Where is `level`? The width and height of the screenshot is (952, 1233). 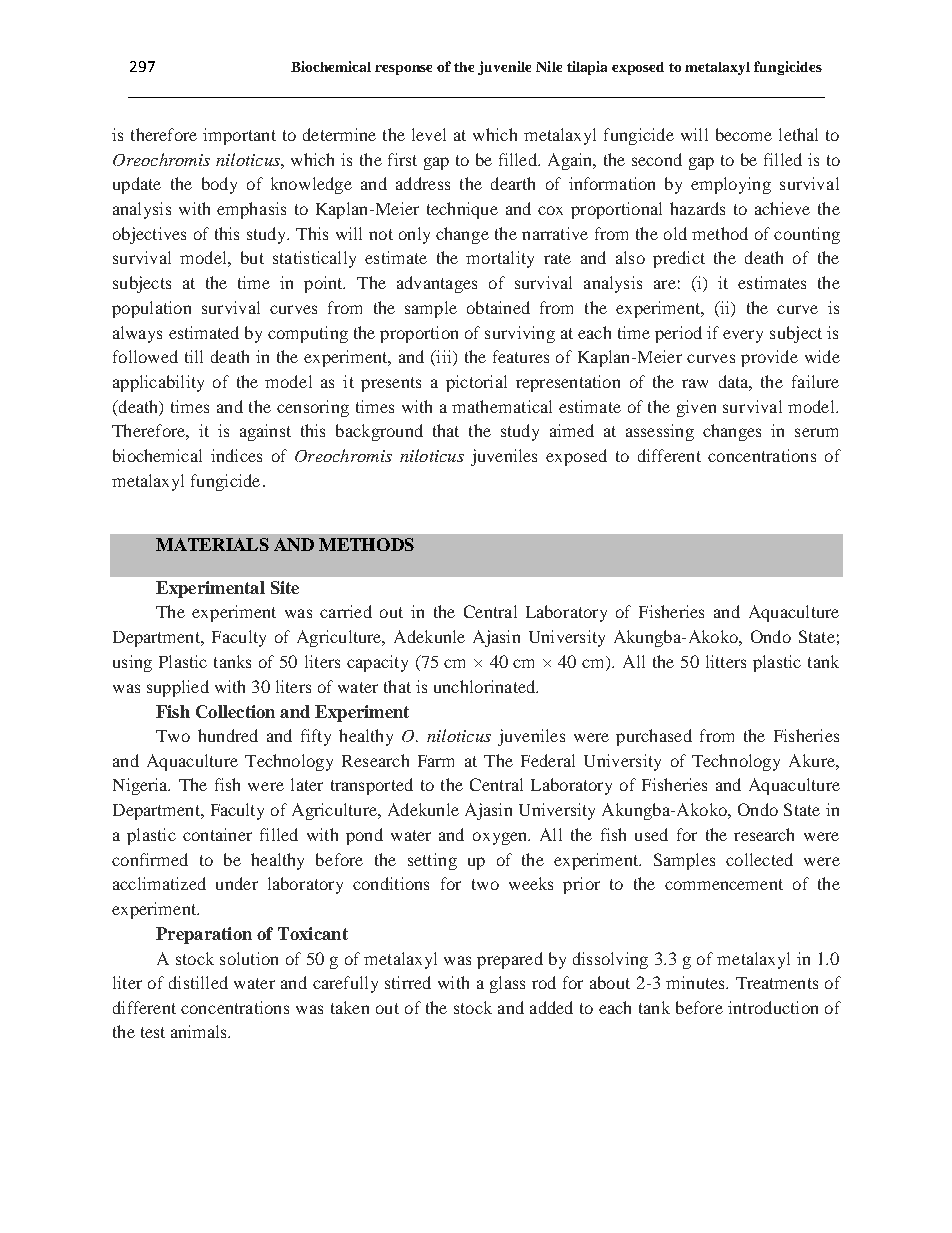
level is located at coordinates (429, 134).
